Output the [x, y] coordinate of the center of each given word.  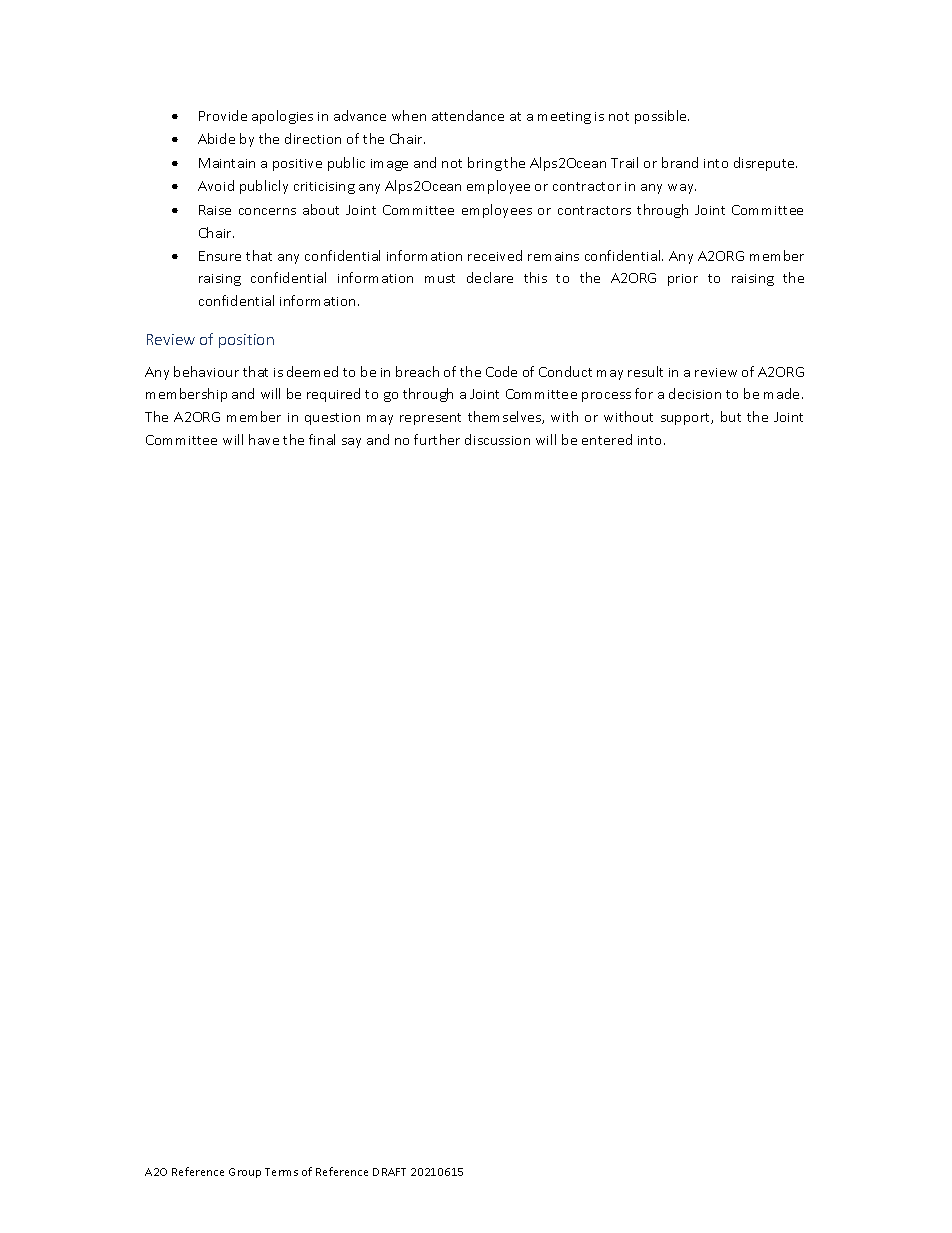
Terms [281, 1172]
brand [680, 162]
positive [297, 165]
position [246, 341]
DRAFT [389, 1172]
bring [485, 164]
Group [245, 1173]
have [264, 439]
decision [695, 393]
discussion [497, 439]
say [351, 443]
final [322, 439]
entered [607, 439]
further [437, 439]
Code [501, 371]
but [731, 416]
